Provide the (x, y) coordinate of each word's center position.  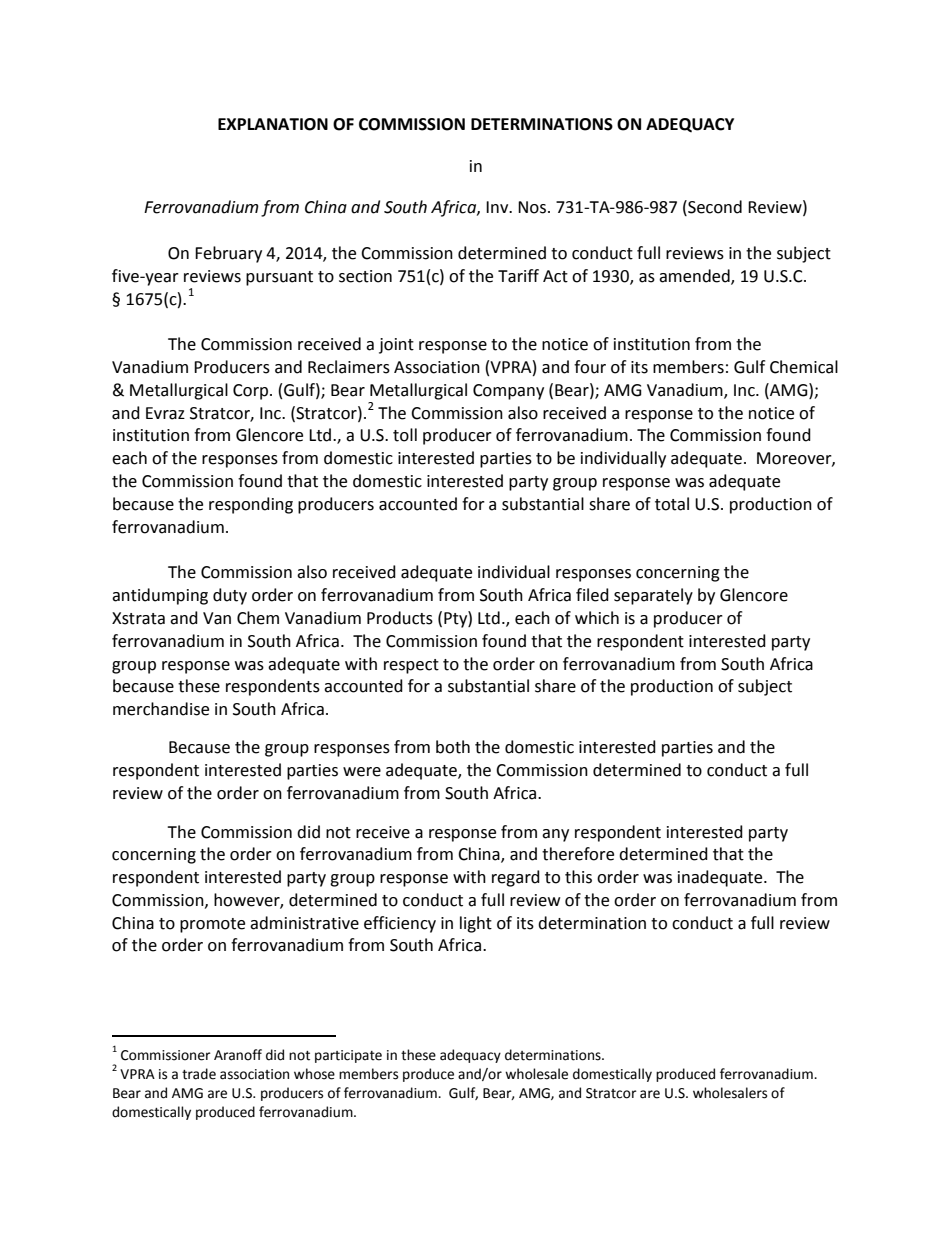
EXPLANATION (273, 124)
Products (400, 618)
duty (230, 596)
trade (199, 1074)
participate (348, 1056)
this (578, 877)
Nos (532, 207)
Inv (498, 207)
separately (653, 596)
